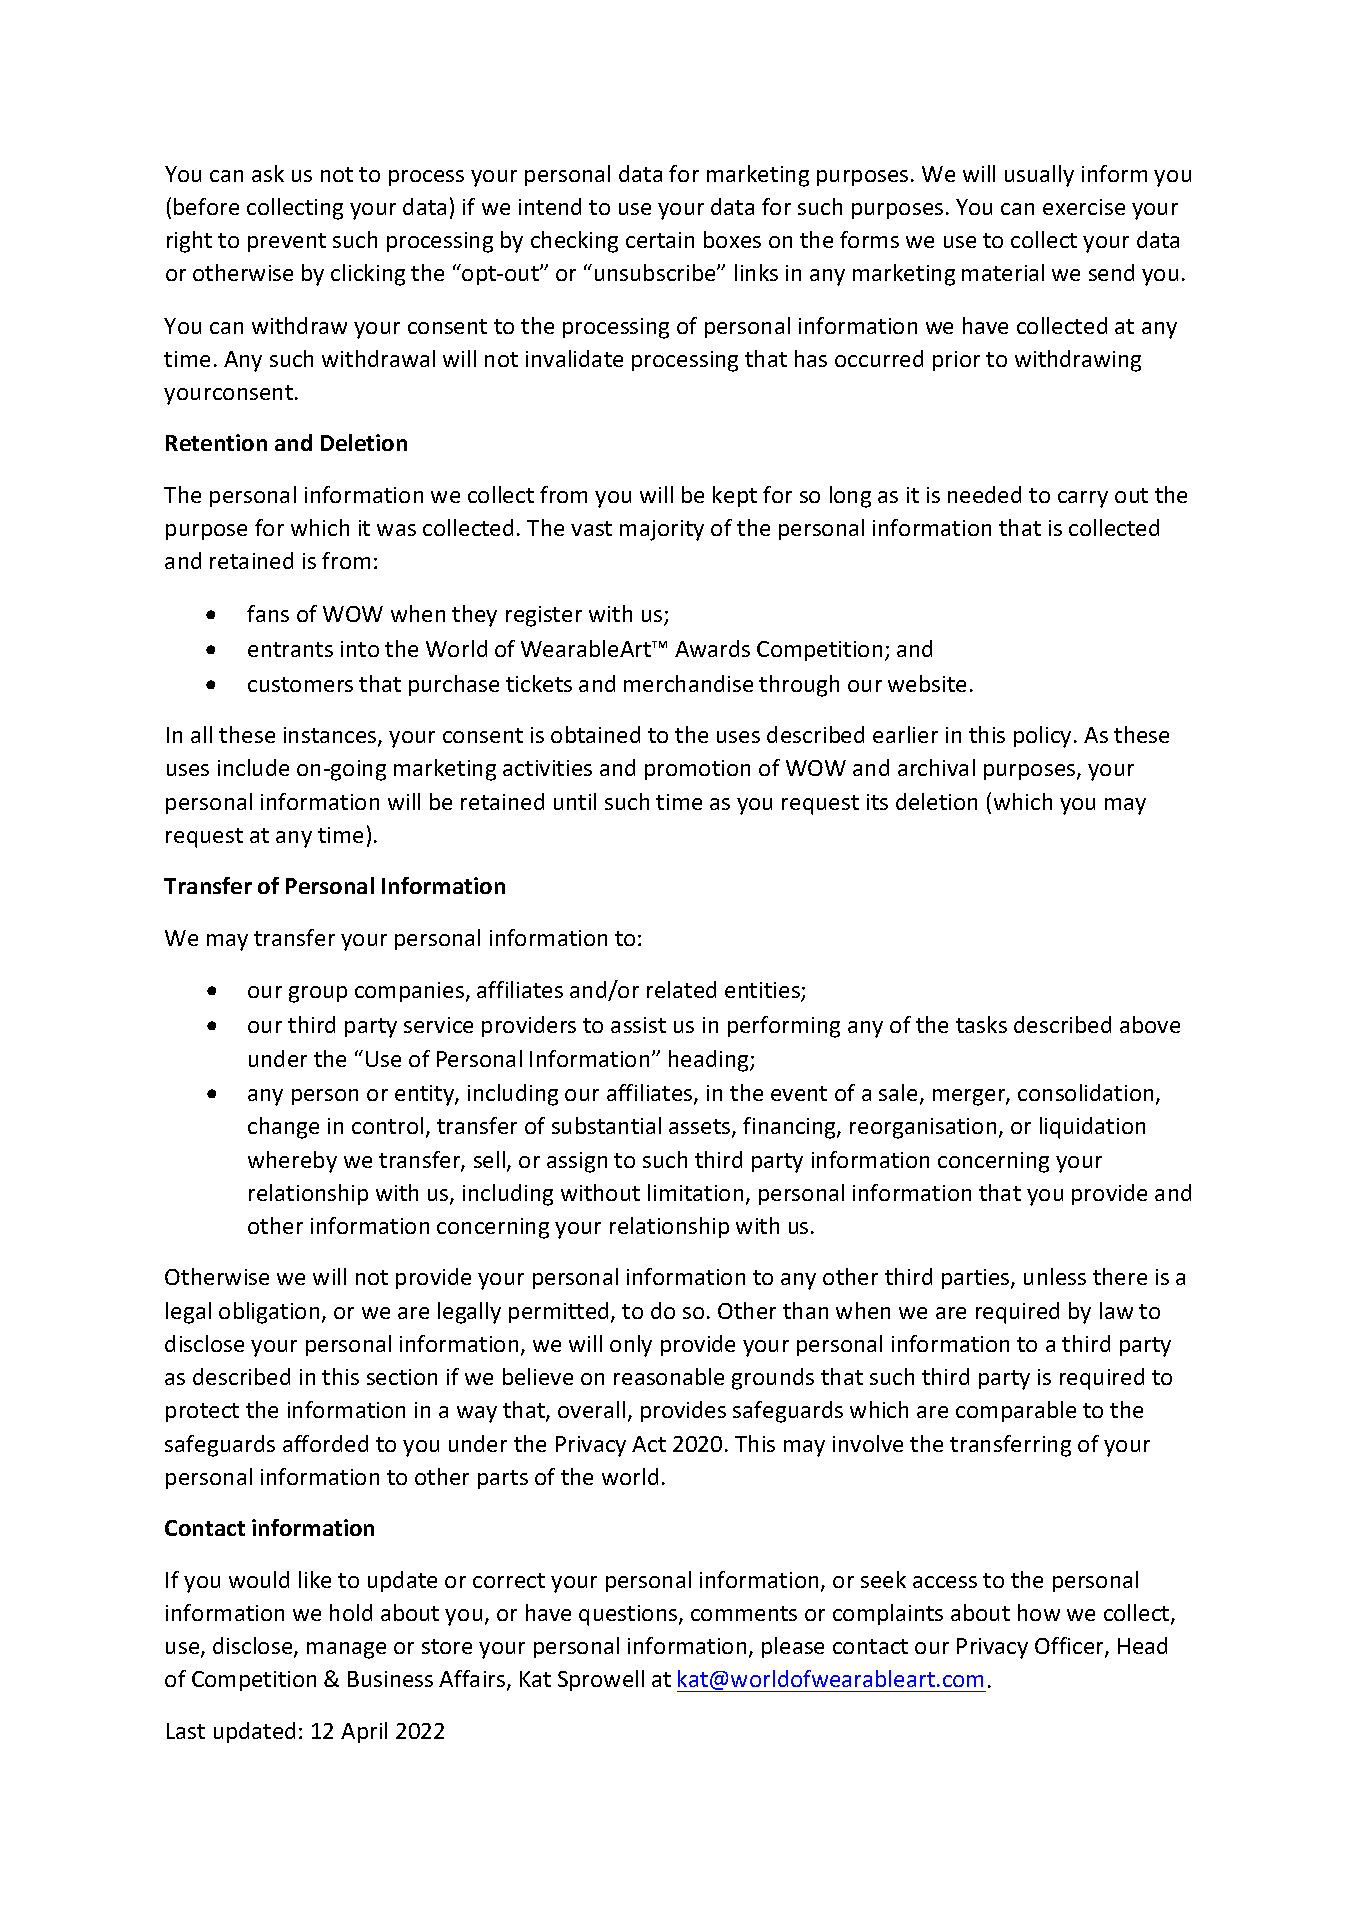 This document has height=1931, width=1365. I want to click on questions, so click(629, 1615).
